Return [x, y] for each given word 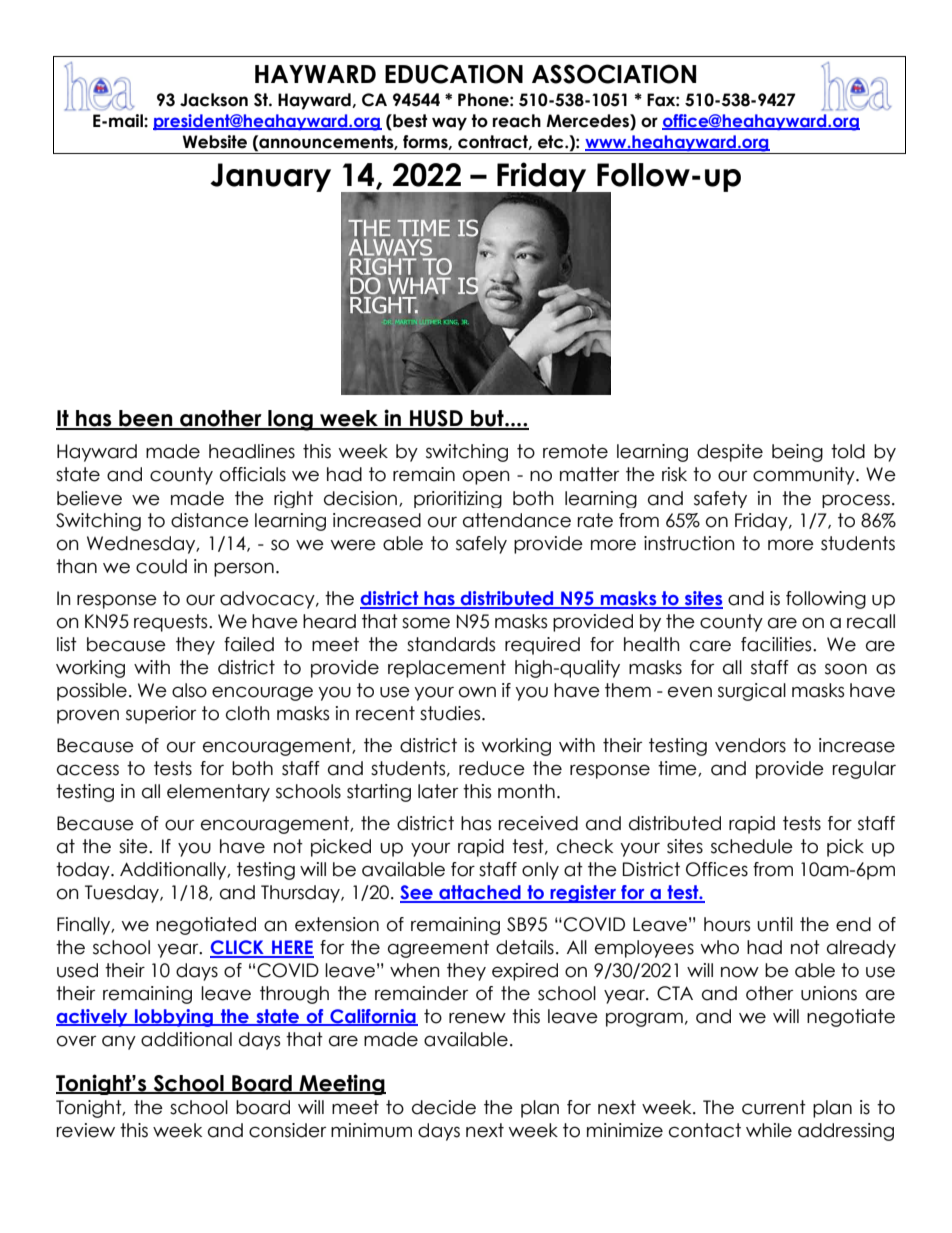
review [86, 1130]
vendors [750, 745]
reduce [492, 768]
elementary [218, 793]
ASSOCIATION [614, 74]
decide [444, 1107]
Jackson [214, 100]
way [449, 124]
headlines [252, 451]
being [797, 453]
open [486, 477]
